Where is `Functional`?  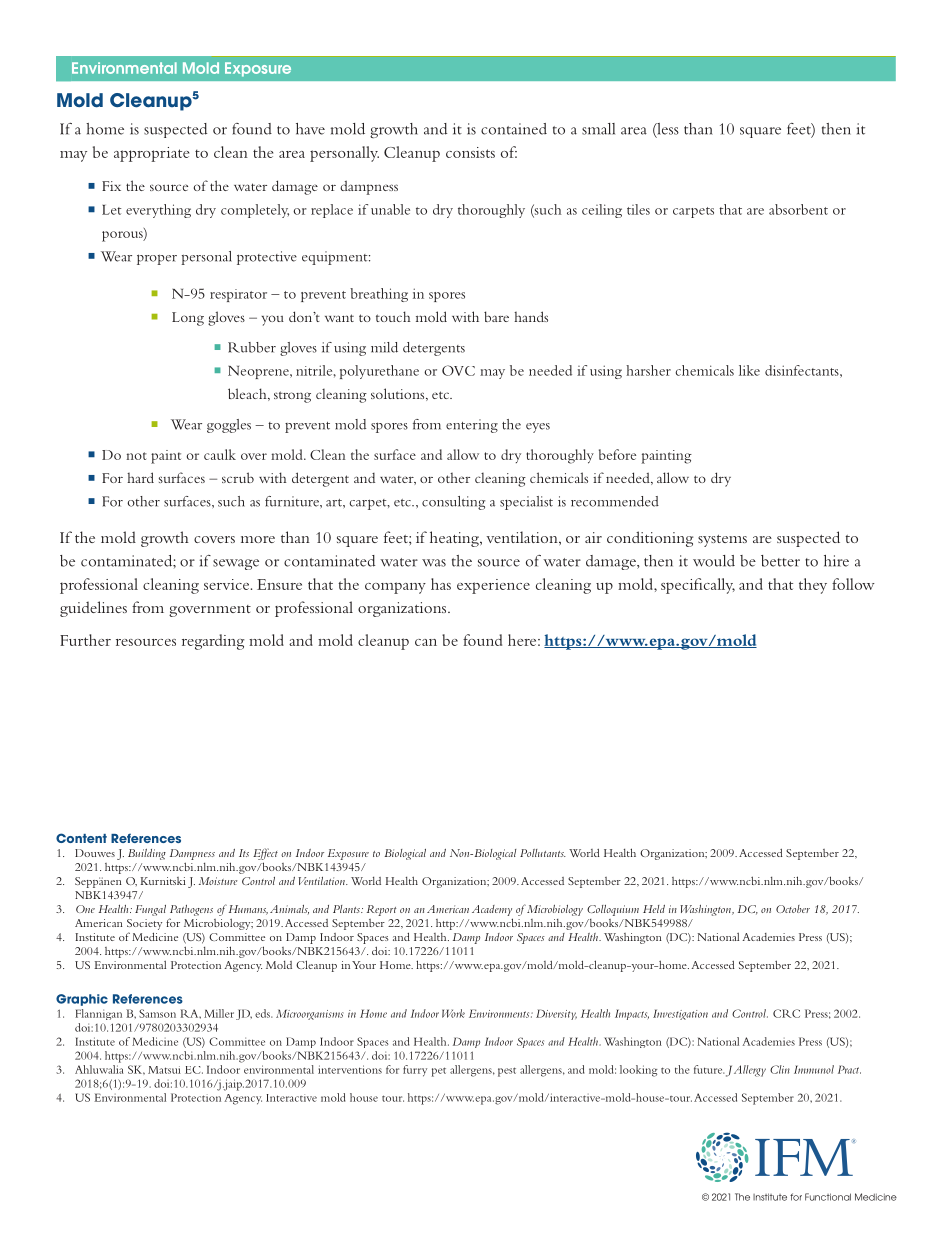
Functional is located at coordinates (828, 1197).
